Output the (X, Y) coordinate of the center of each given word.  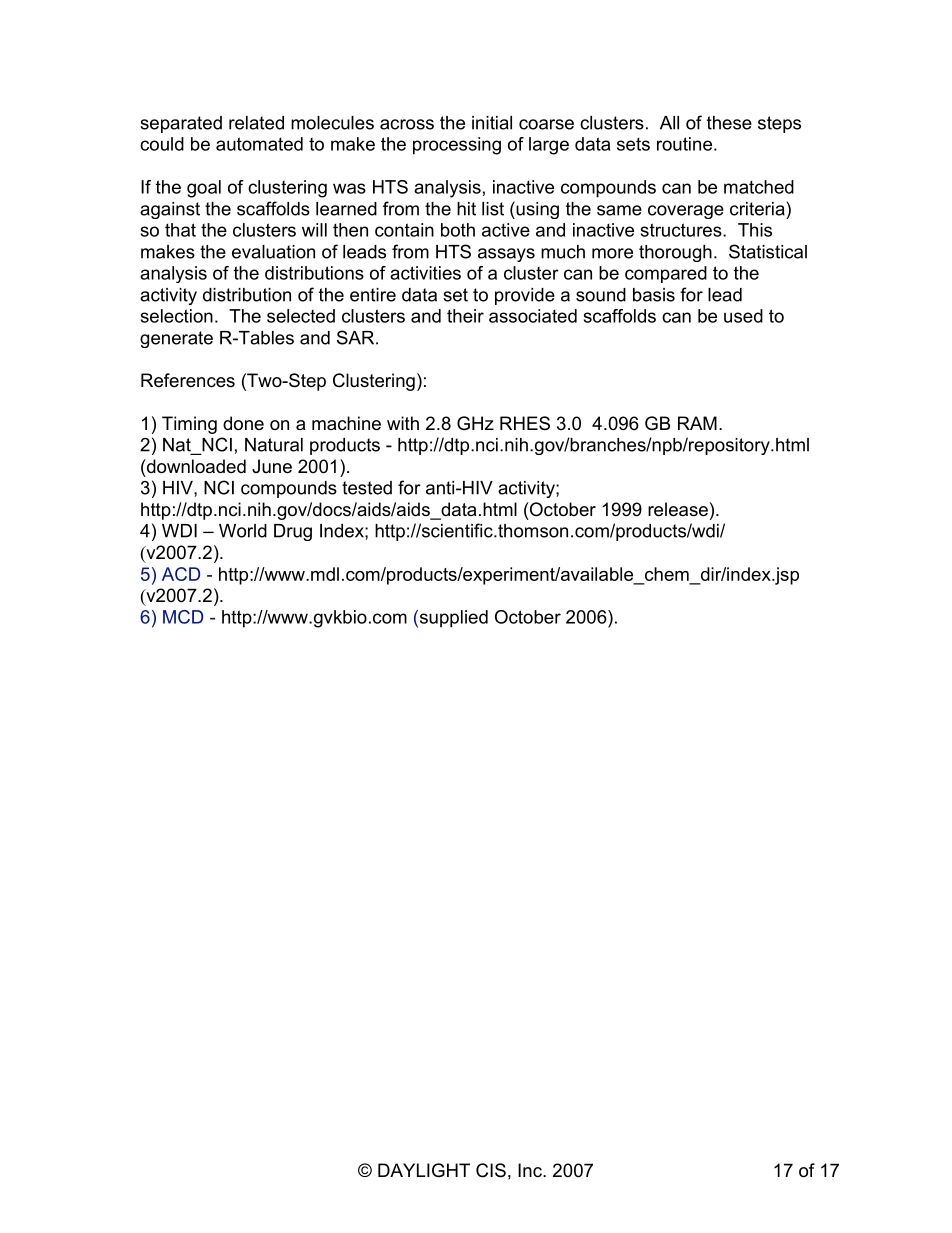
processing (457, 146)
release (678, 509)
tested (367, 488)
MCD (183, 617)
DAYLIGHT (424, 1170)
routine (684, 144)
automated (259, 144)
